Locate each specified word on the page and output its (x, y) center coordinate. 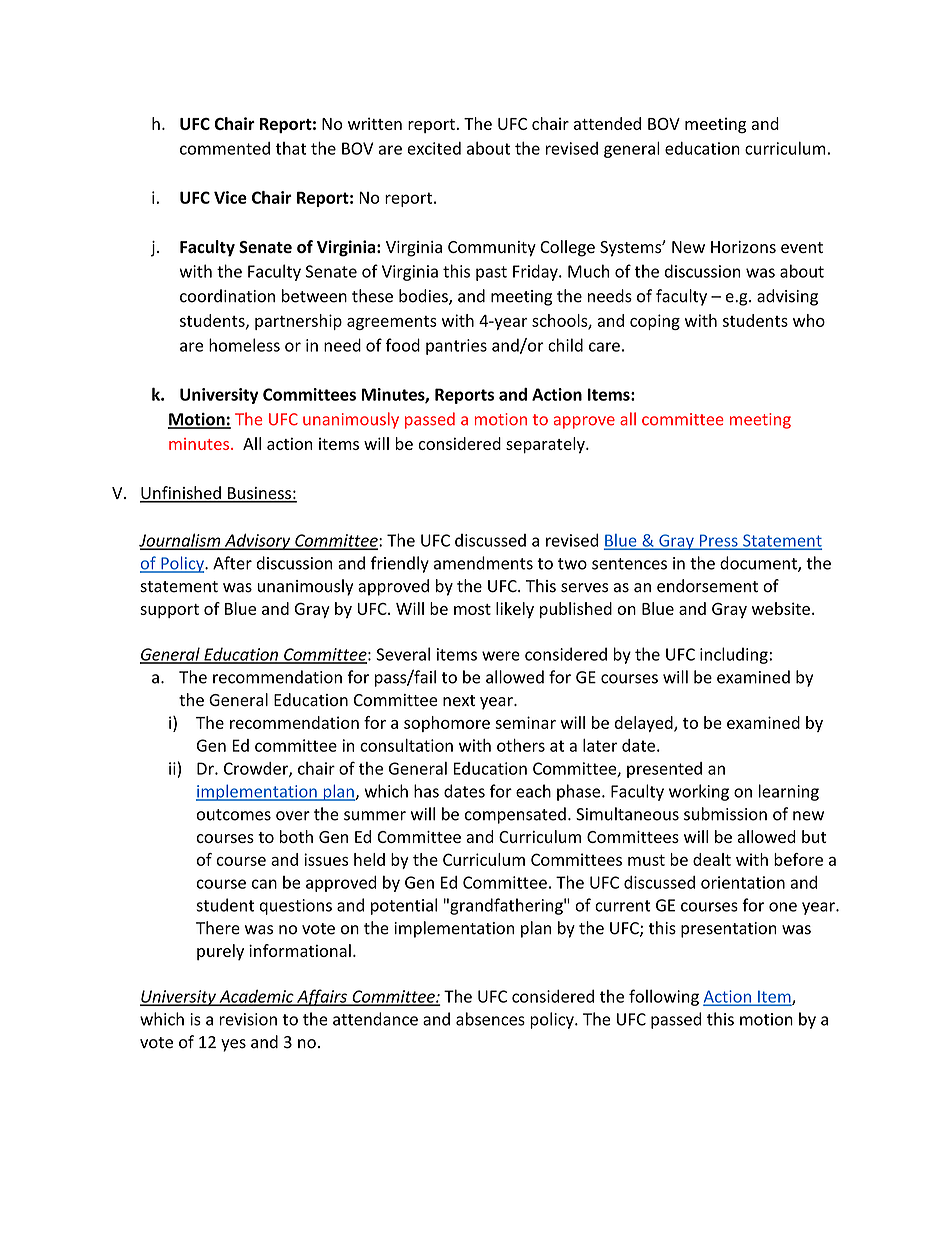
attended (607, 123)
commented (225, 148)
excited (434, 148)
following (664, 997)
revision (248, 1019)
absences (490, 1019)
